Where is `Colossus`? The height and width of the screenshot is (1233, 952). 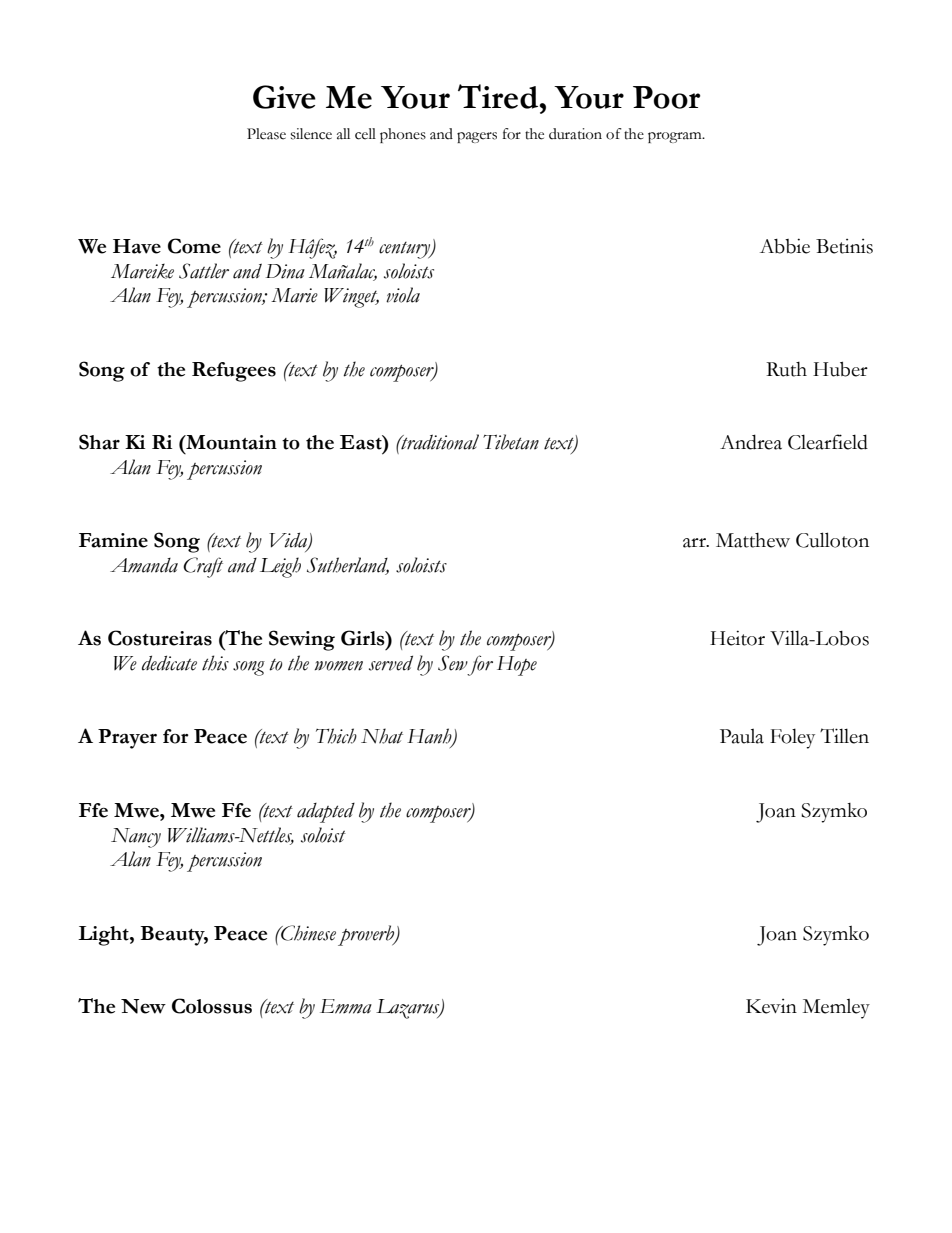 Colossus is located at coordinates (212, 1006).
